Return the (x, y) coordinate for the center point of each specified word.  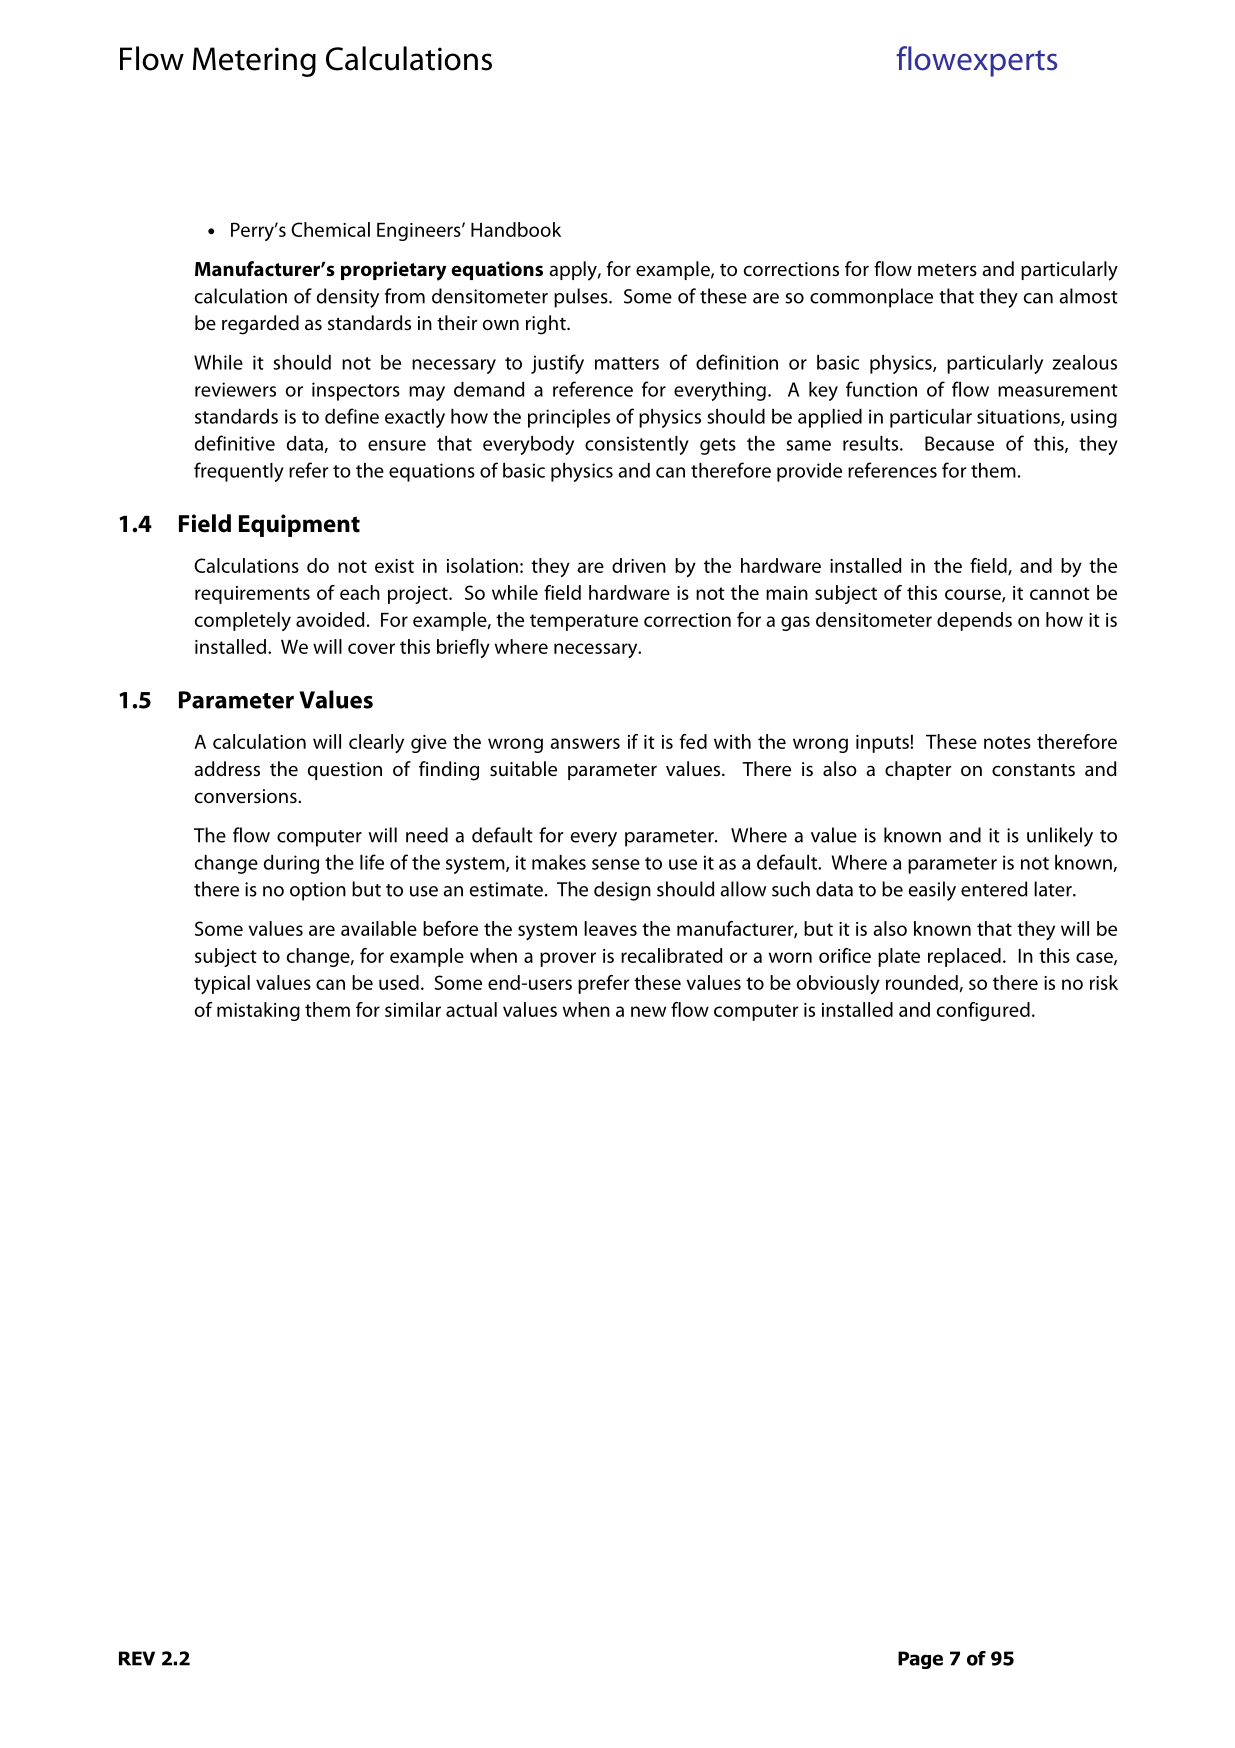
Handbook (516, 229)
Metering (254, 62)
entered (994, 889)
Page (920, 1660)
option (318, 891)
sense (616, 864)
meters (947, 270)
